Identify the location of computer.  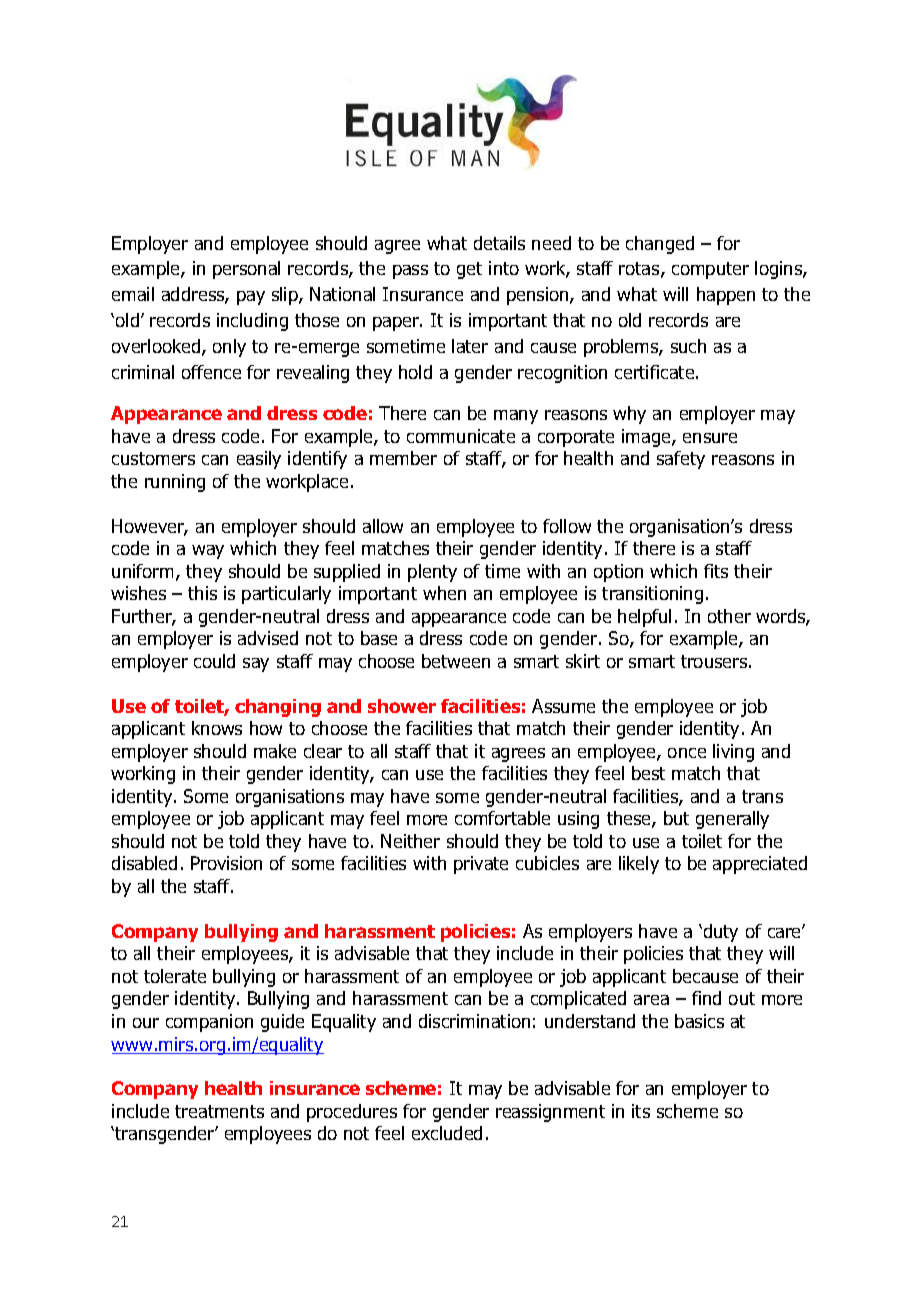
(710, 270).
